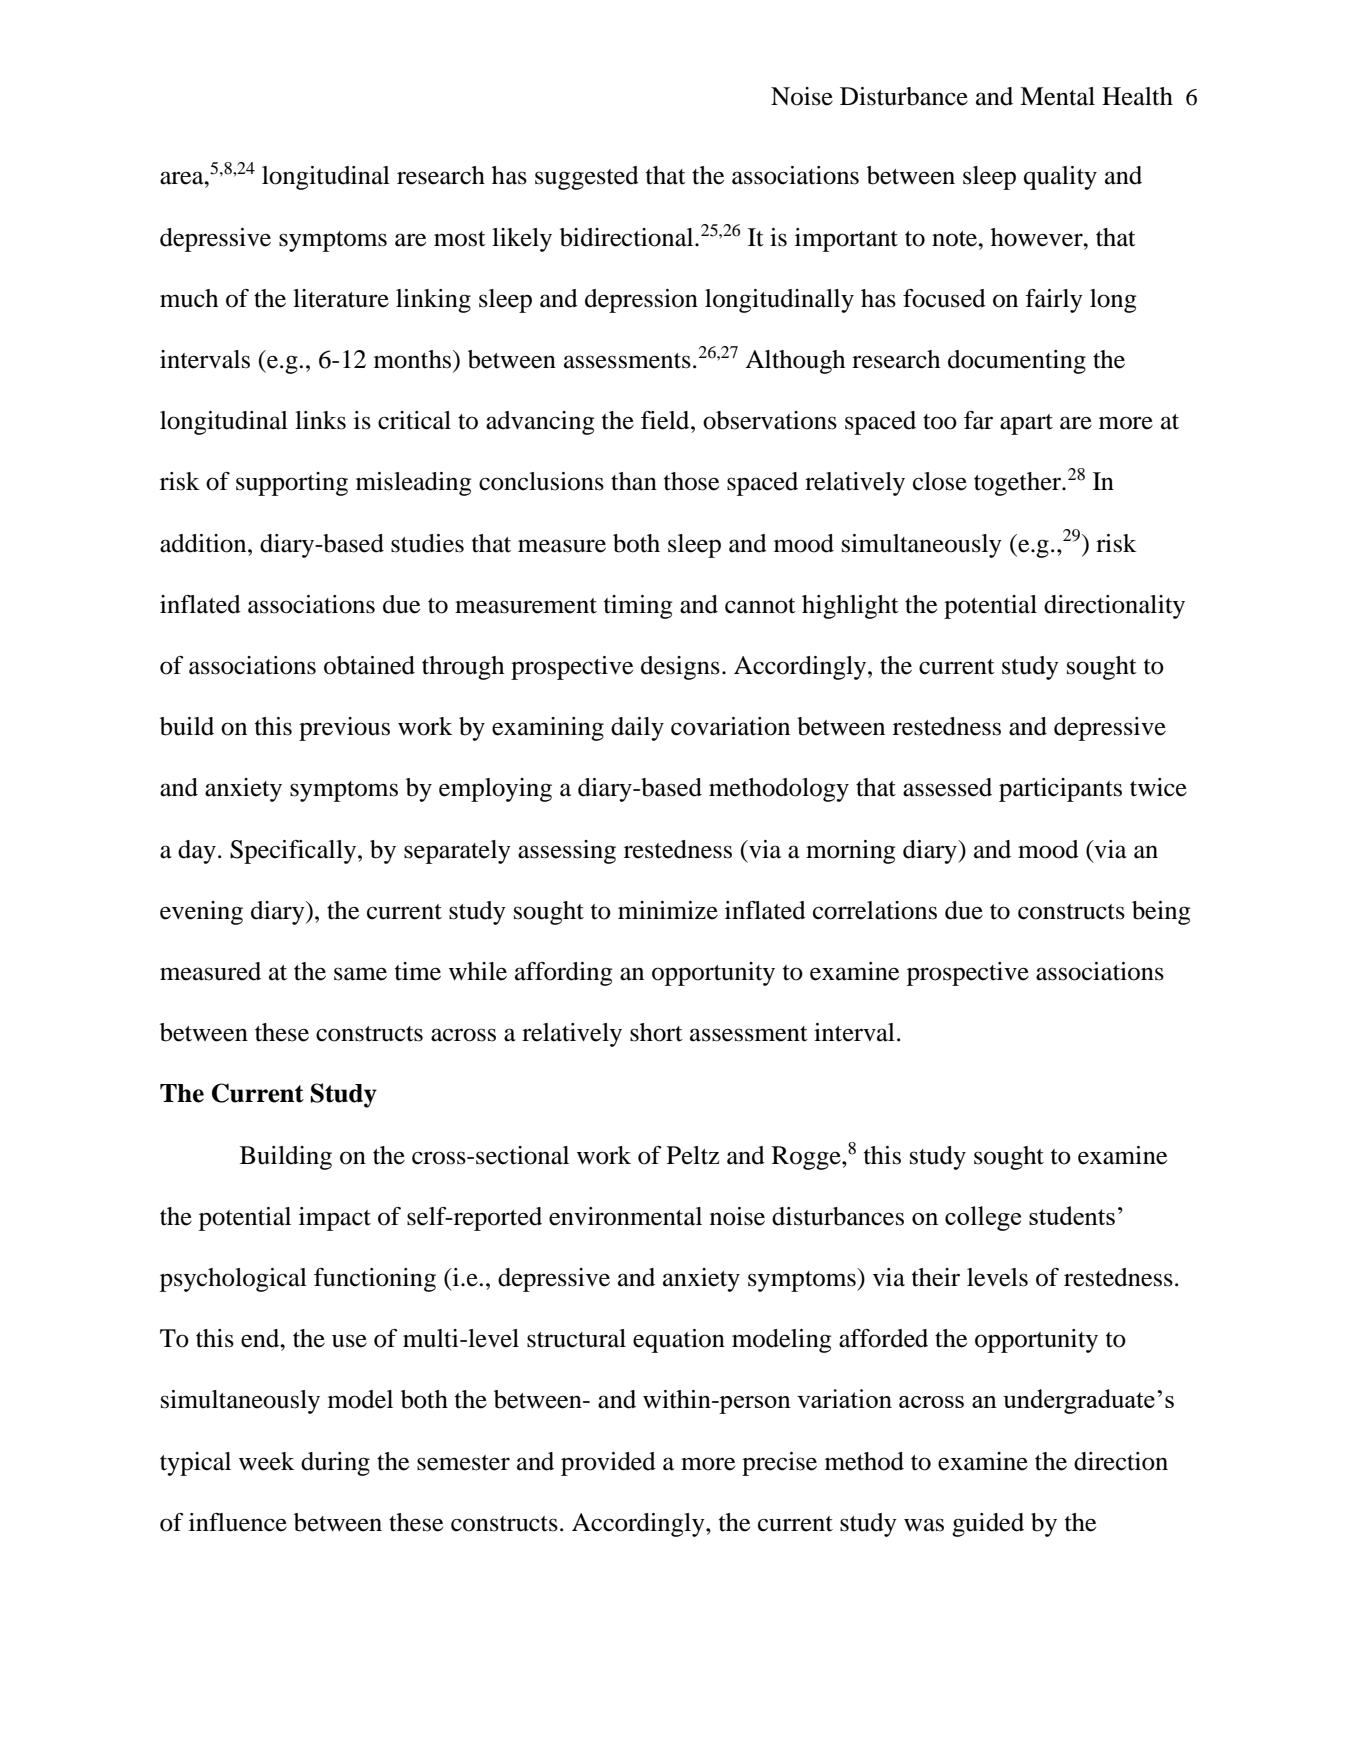 The height and width of the page is (1756, 1357). I want to click on impact, so click(335, 1219).
